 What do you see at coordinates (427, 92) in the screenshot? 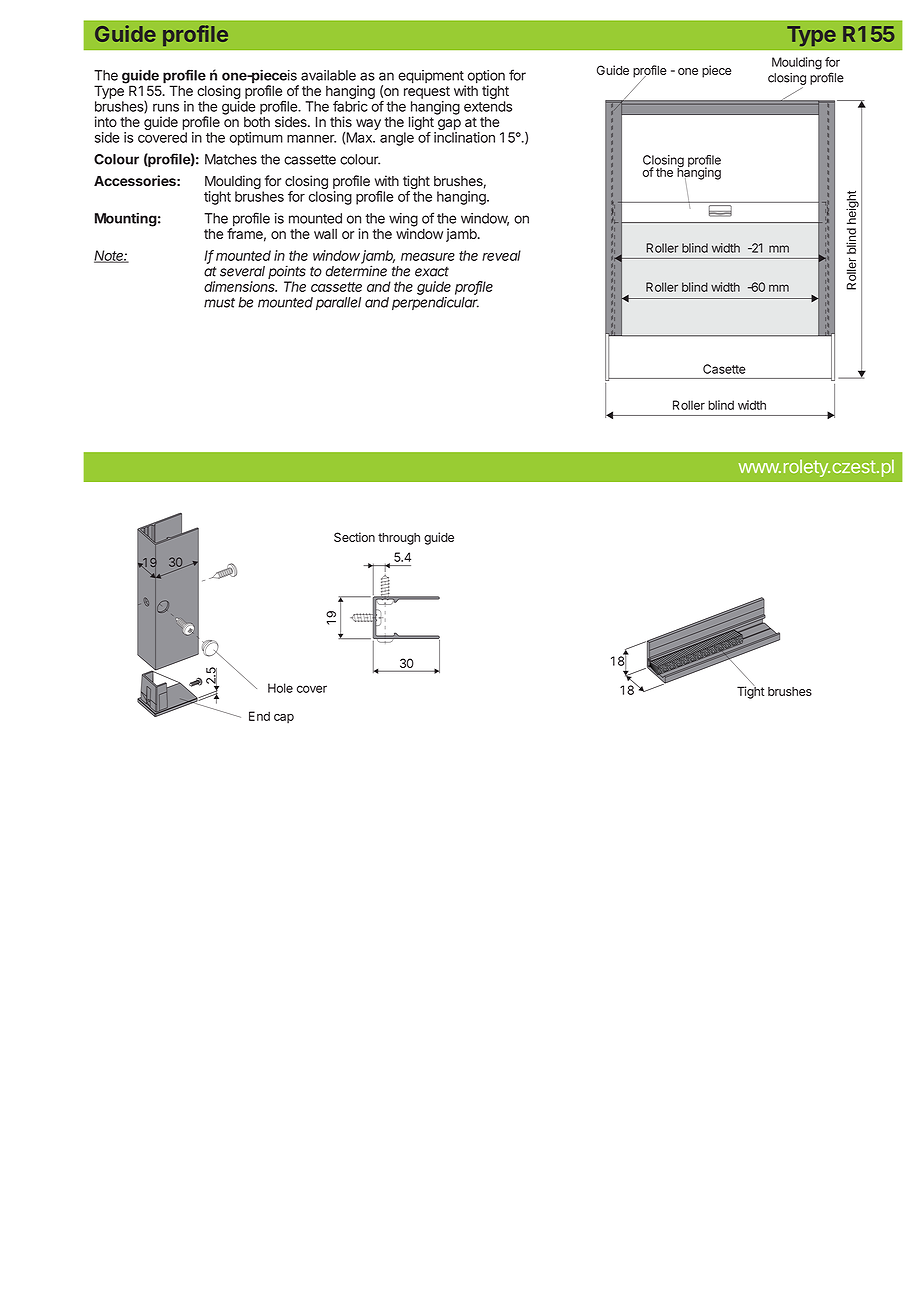
I see `request` at bounding box center [427, 92].
